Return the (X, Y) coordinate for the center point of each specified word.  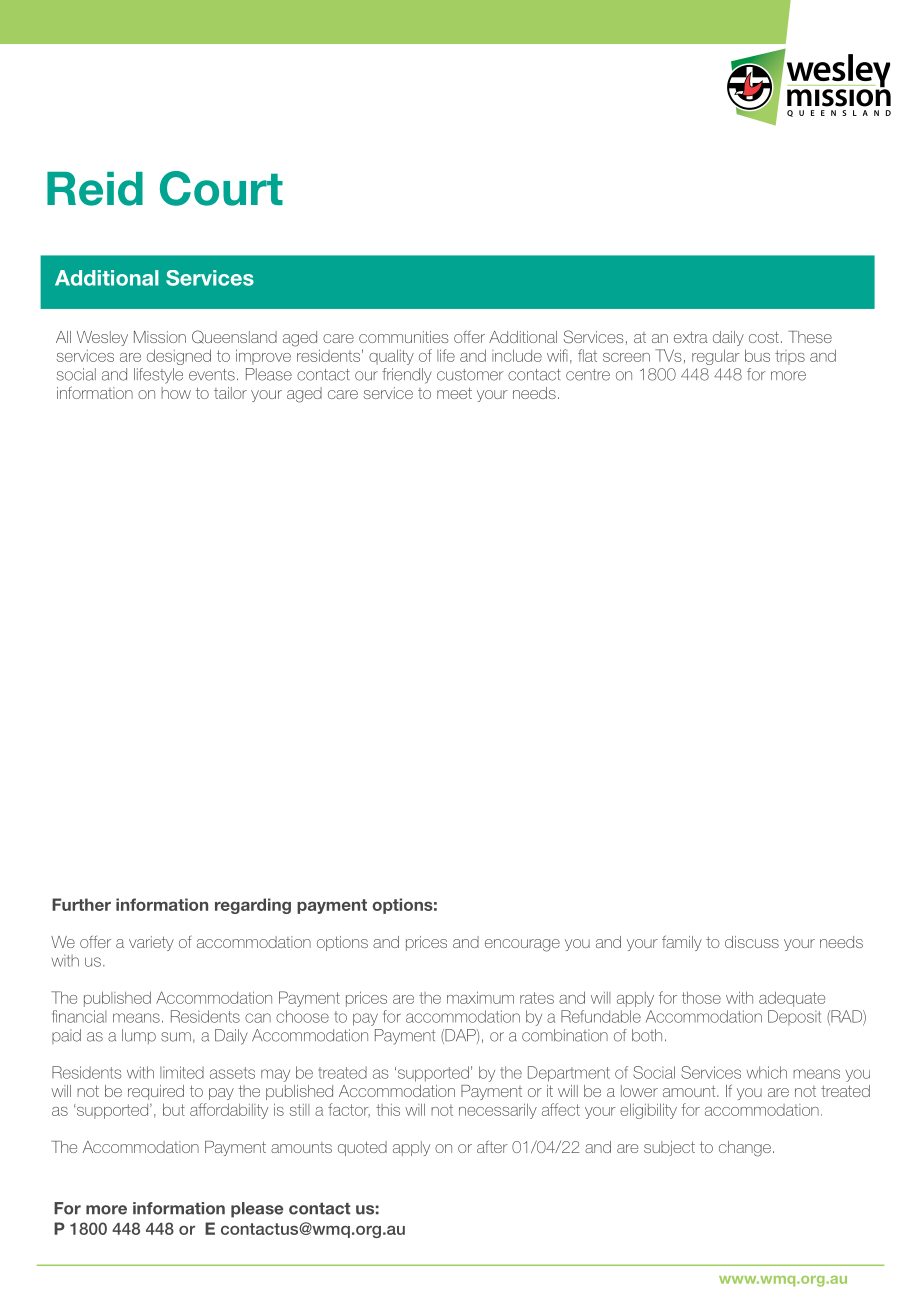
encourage (522, 945)
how (176, 393)
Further (81, 904)
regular (716, 357)
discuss (752, 942)
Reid (95, 189)
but (174, 1109)
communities (404, 337)
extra (691, 337)
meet (454, 393)
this (388, 1110)
